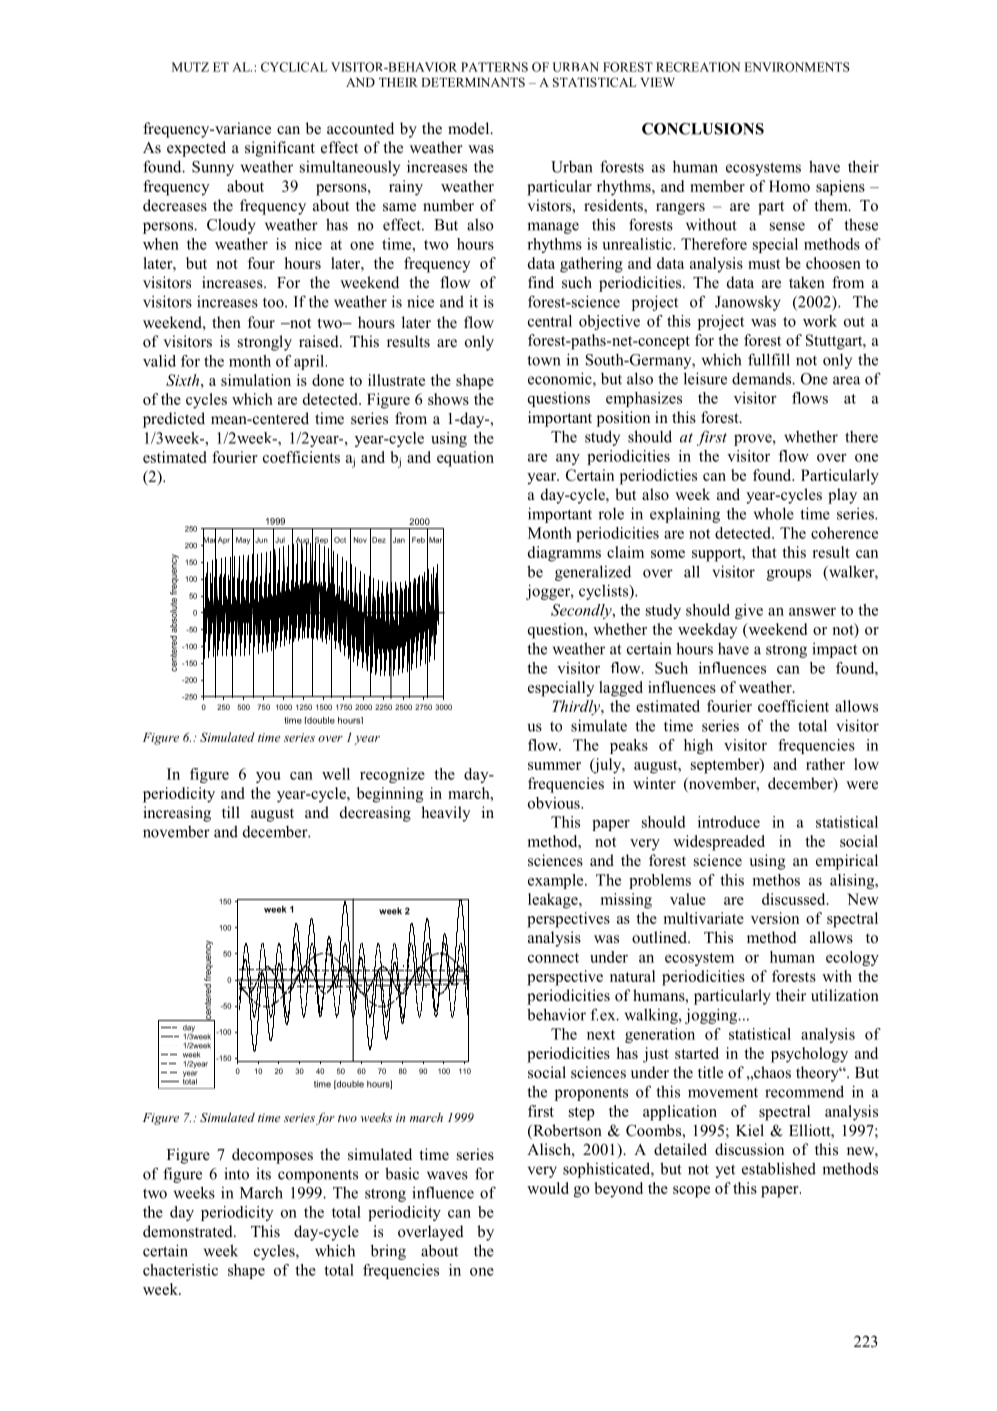 The height and width of the screenshot is (1411, 997). Describe the element at coordinates (473, 82) in the screenshot. I see `DETERMINANTS` at that location.
